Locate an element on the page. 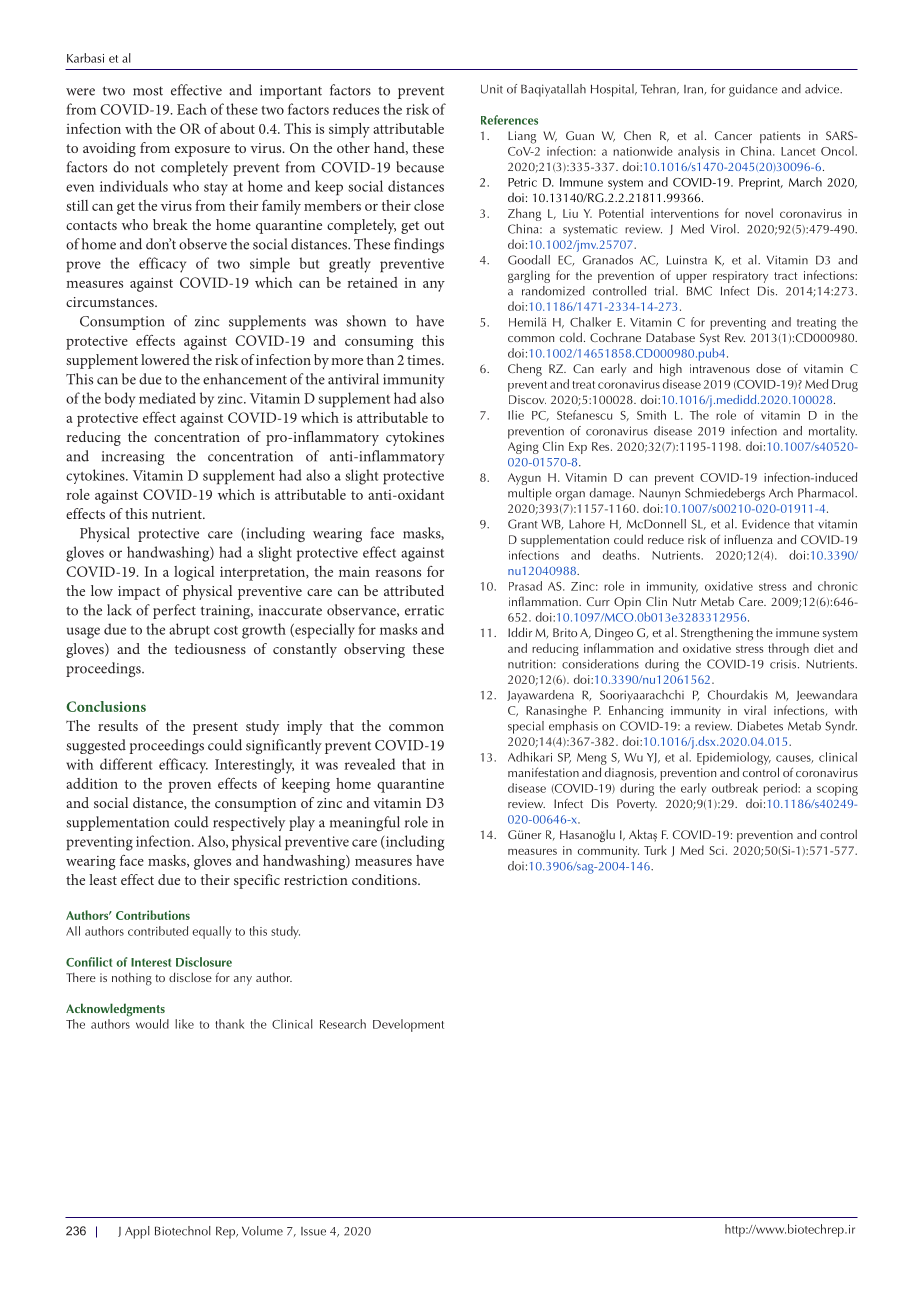 The height and width of the page is (1308, 924). Biotechnol is located at coordinates (183, 1231).
